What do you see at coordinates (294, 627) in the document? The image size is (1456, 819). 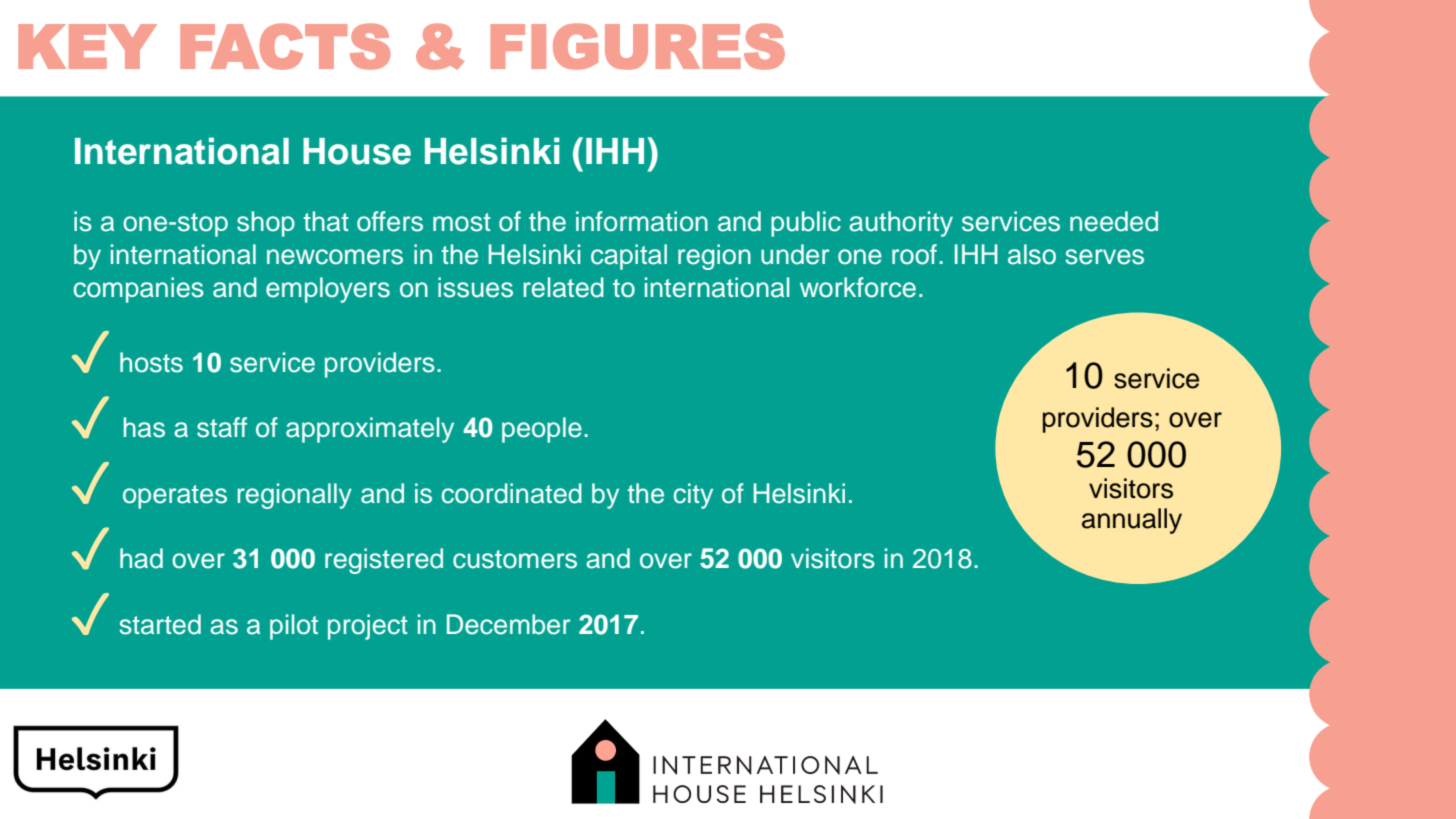 I see `pilot` at bounding box center [294, 627].
